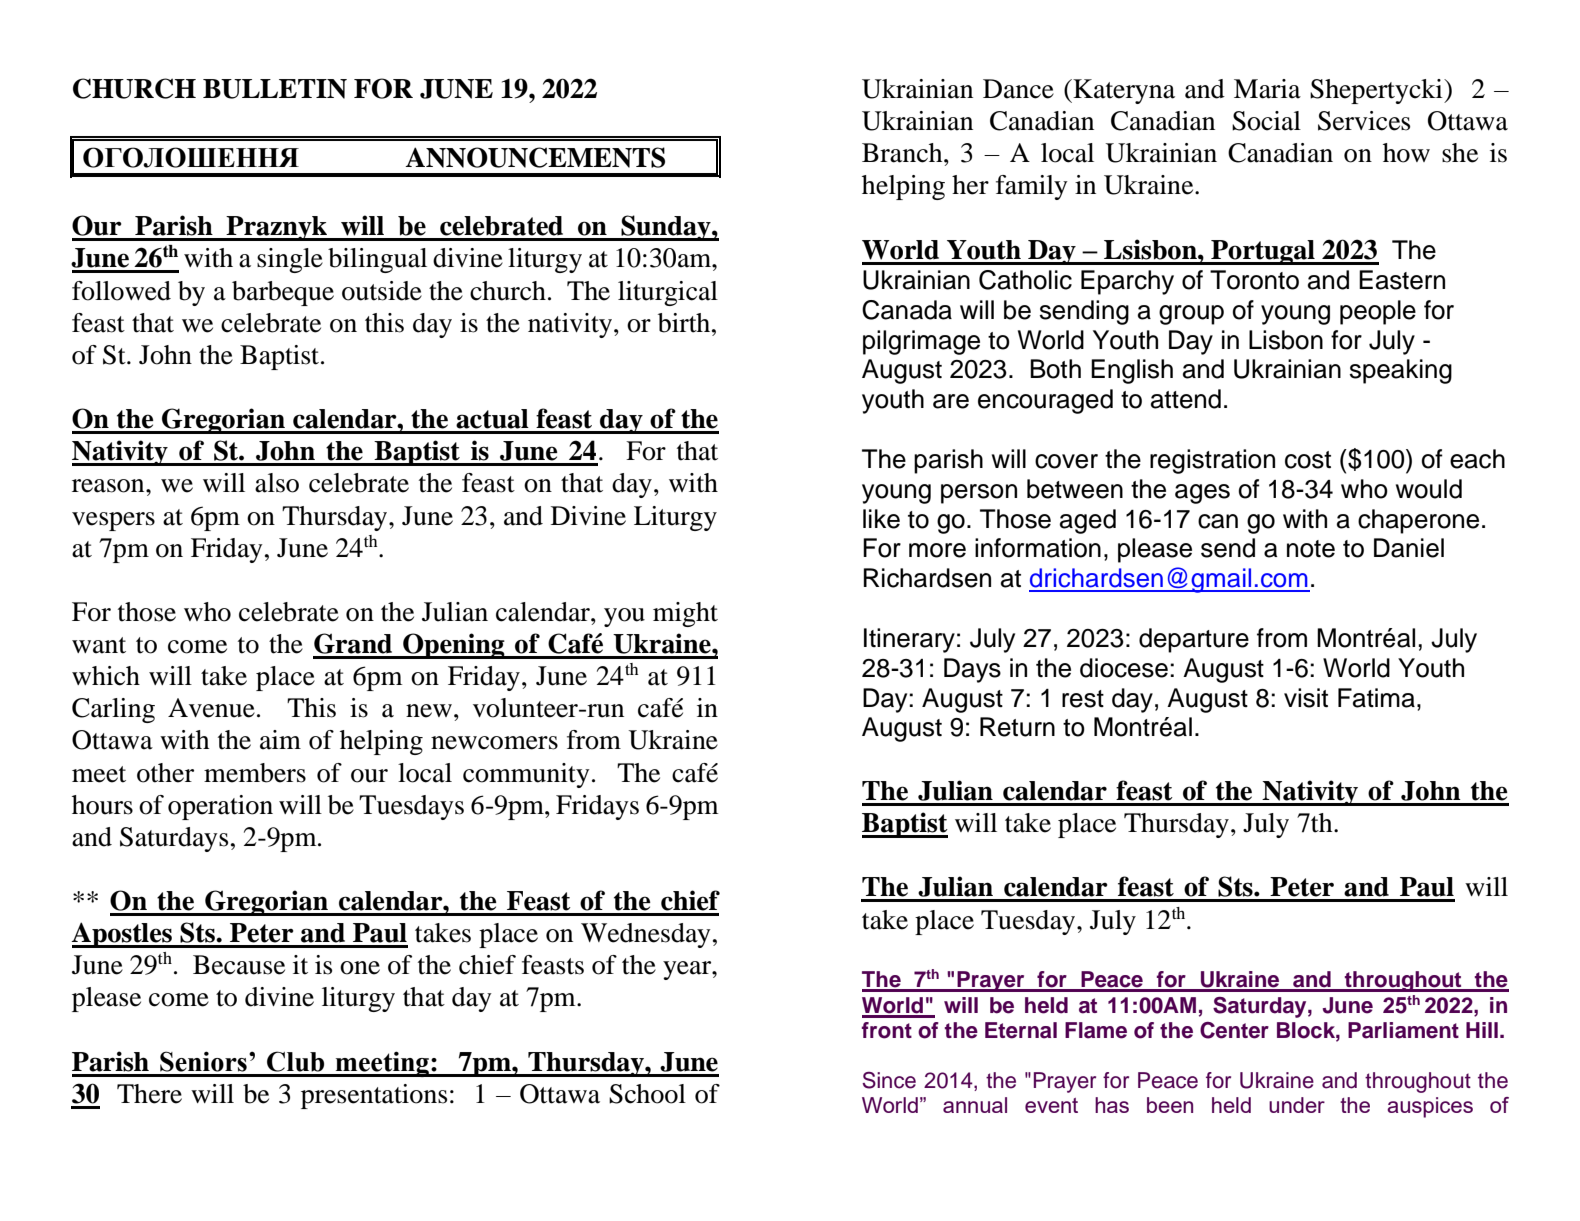 The image size is (1580, 1221). I want to click on Branch, so click(903, 153).
